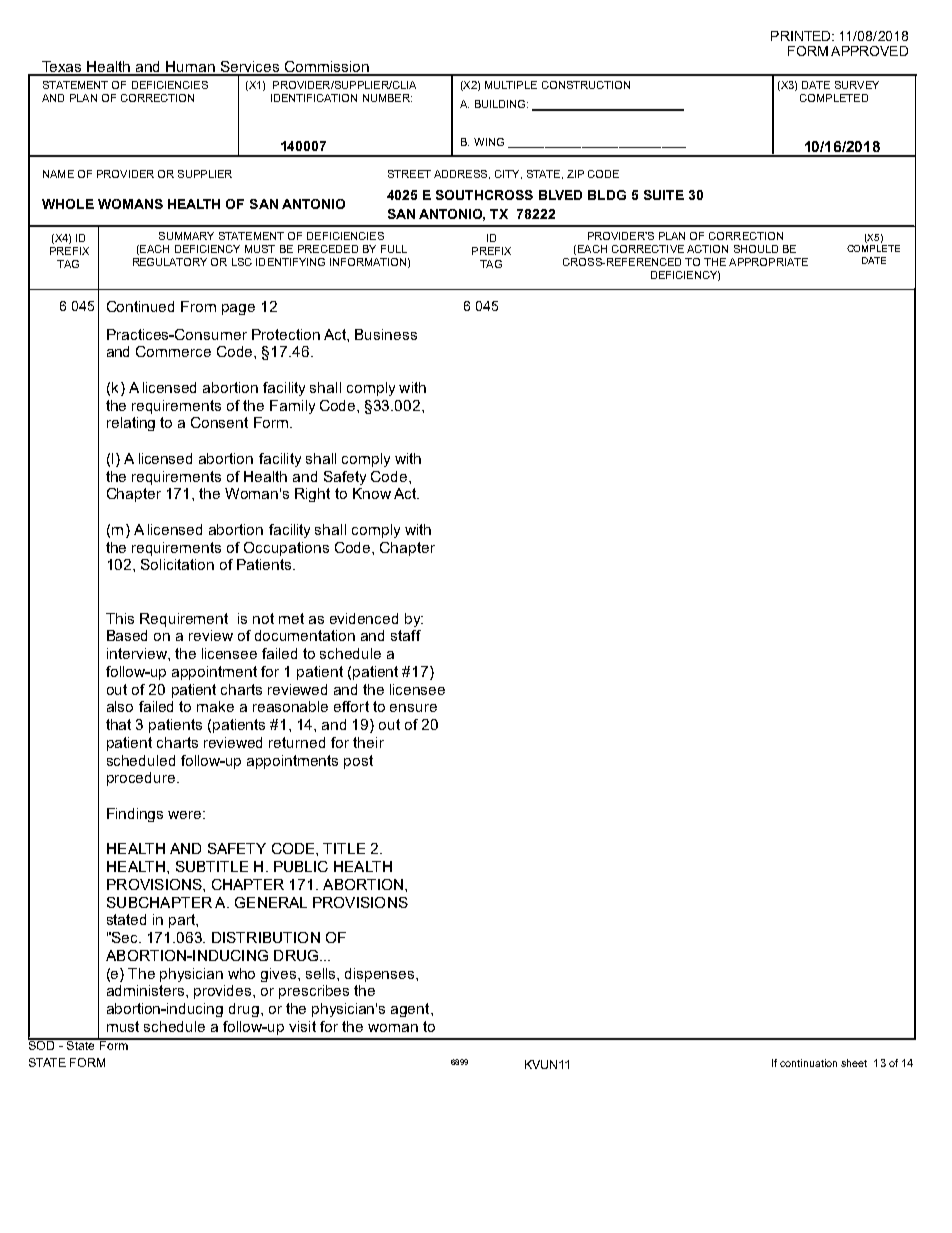 This page has width=952, height=1233. I want to click on PRINTED, so click(802, 36).
